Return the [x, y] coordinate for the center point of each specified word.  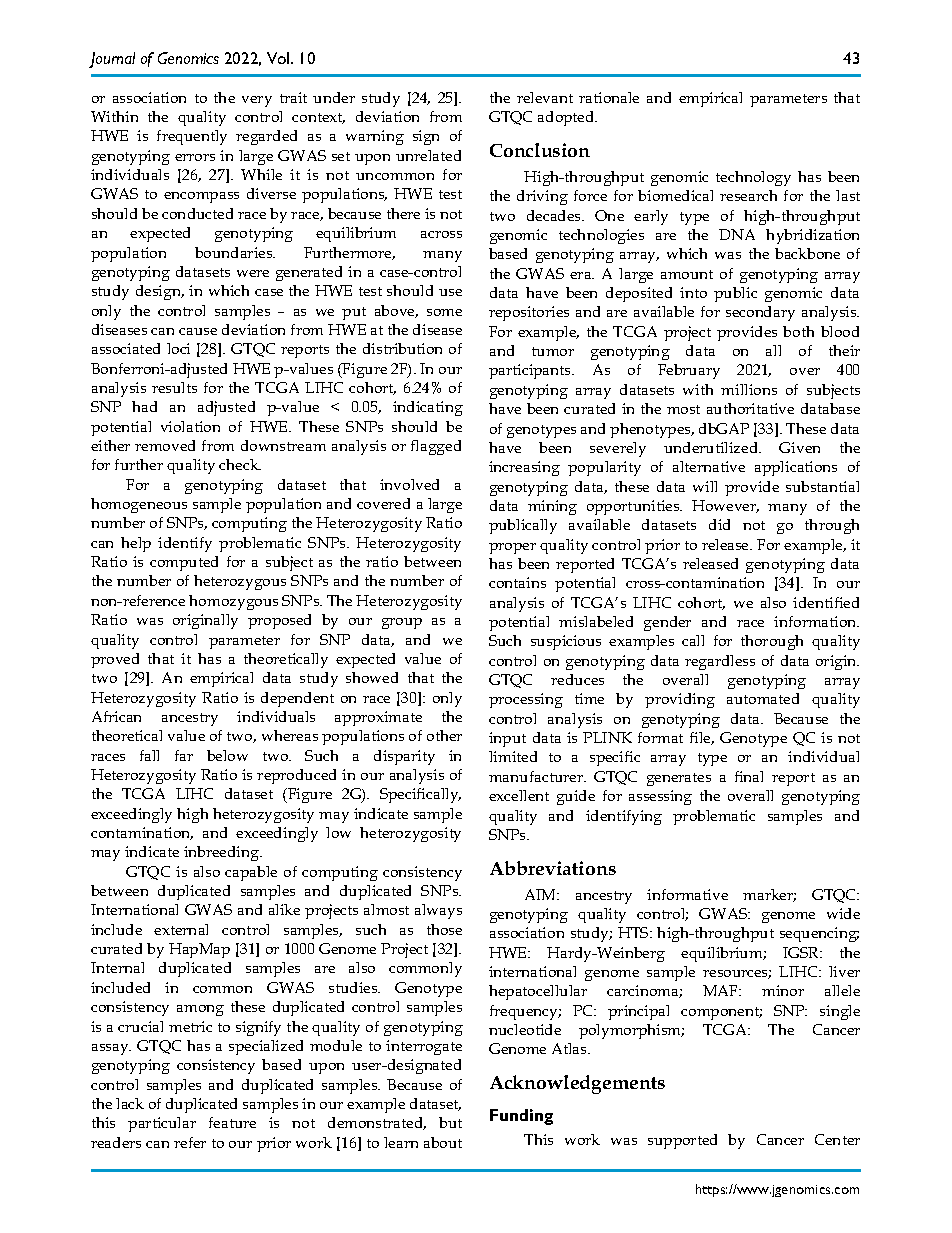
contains [517, 582]
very [257, 101]
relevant [545, 97]
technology [753, 178]
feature [232, 1122]
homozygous [233, 602]
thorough [772, 642]
